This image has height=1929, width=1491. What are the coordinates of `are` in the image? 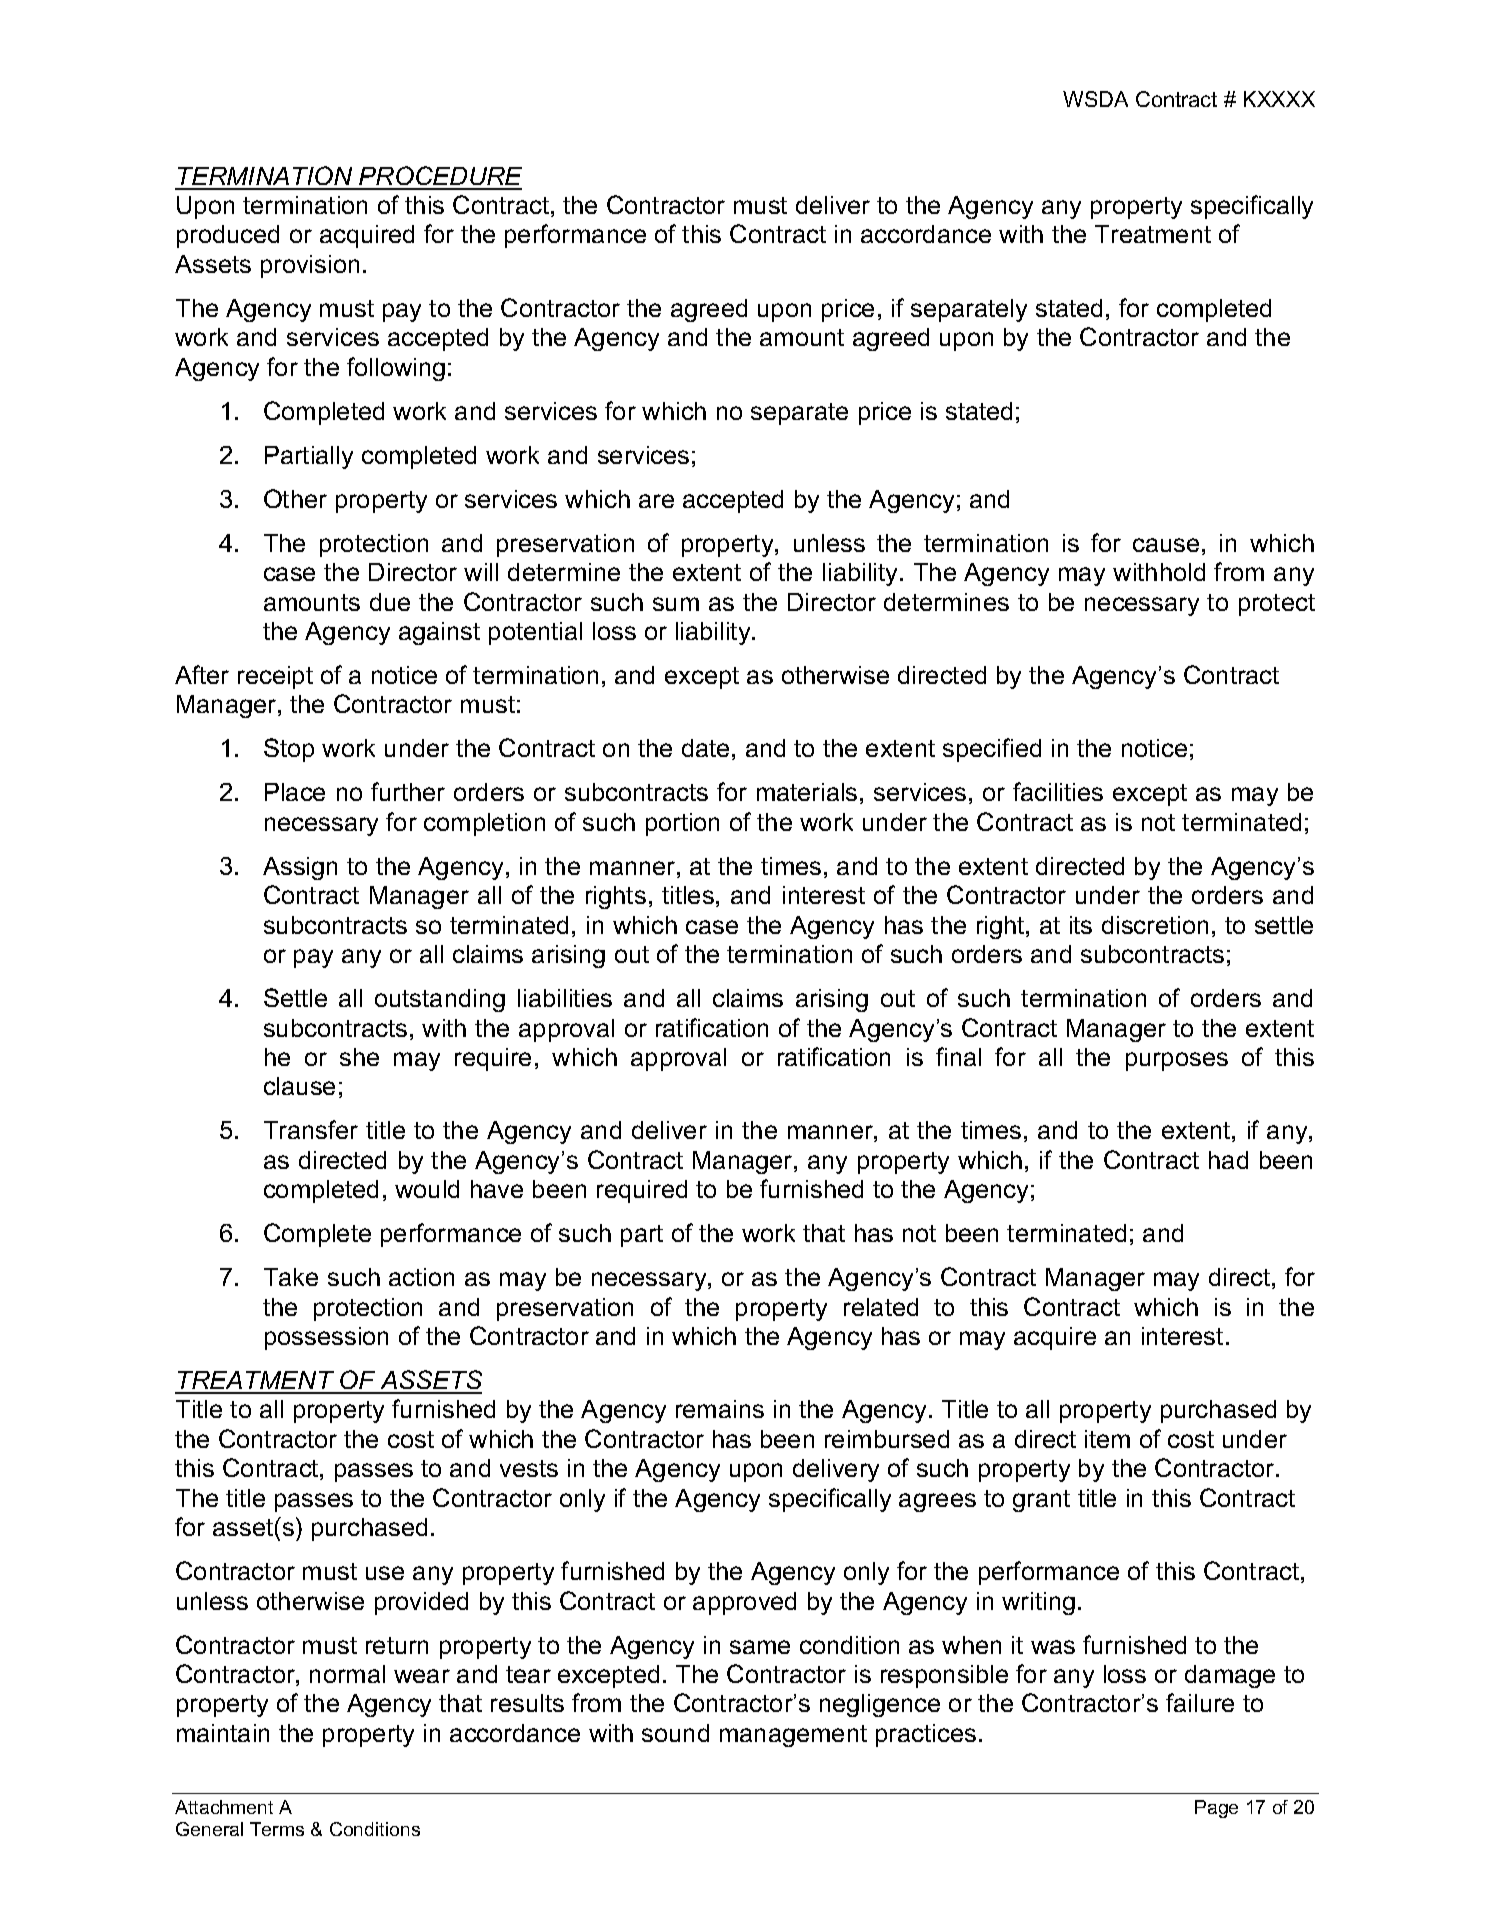 It's located at (656, 501).
